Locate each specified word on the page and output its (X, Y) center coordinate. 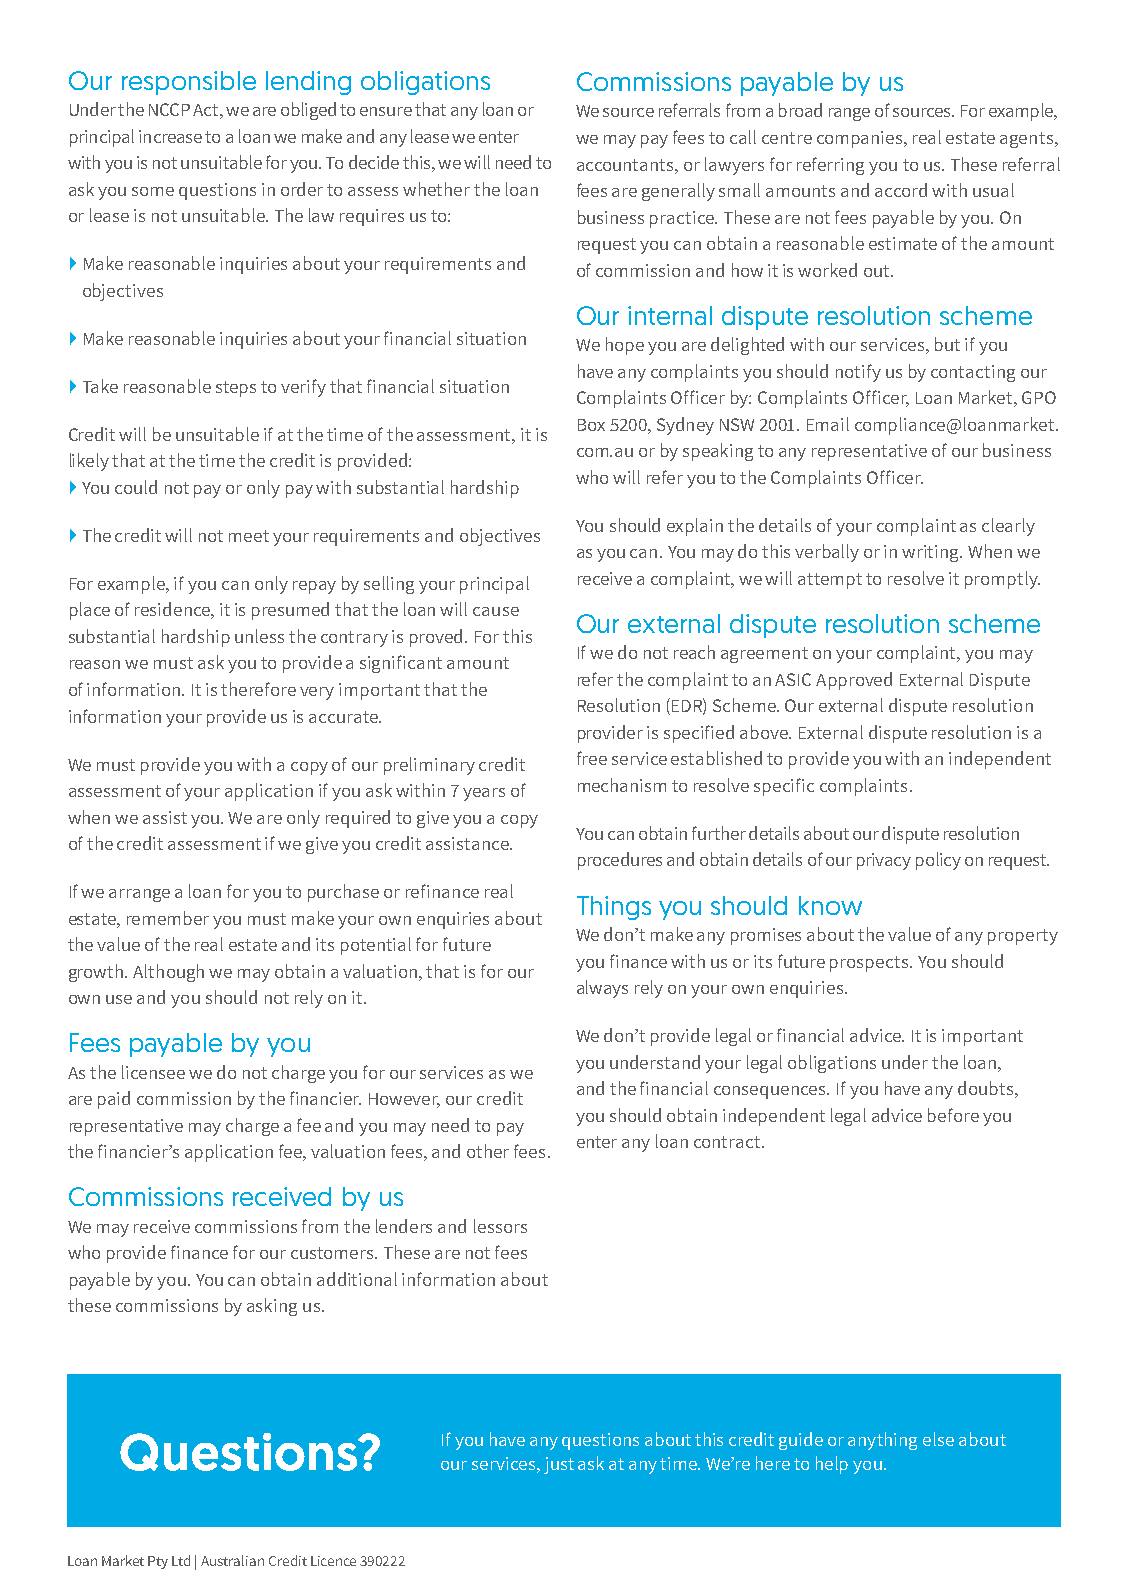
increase (170, 136)
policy (938, 861)
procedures (620, 861)
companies (861, 139)
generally (678, 192)
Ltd (181, 1560)
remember (168, 918)
